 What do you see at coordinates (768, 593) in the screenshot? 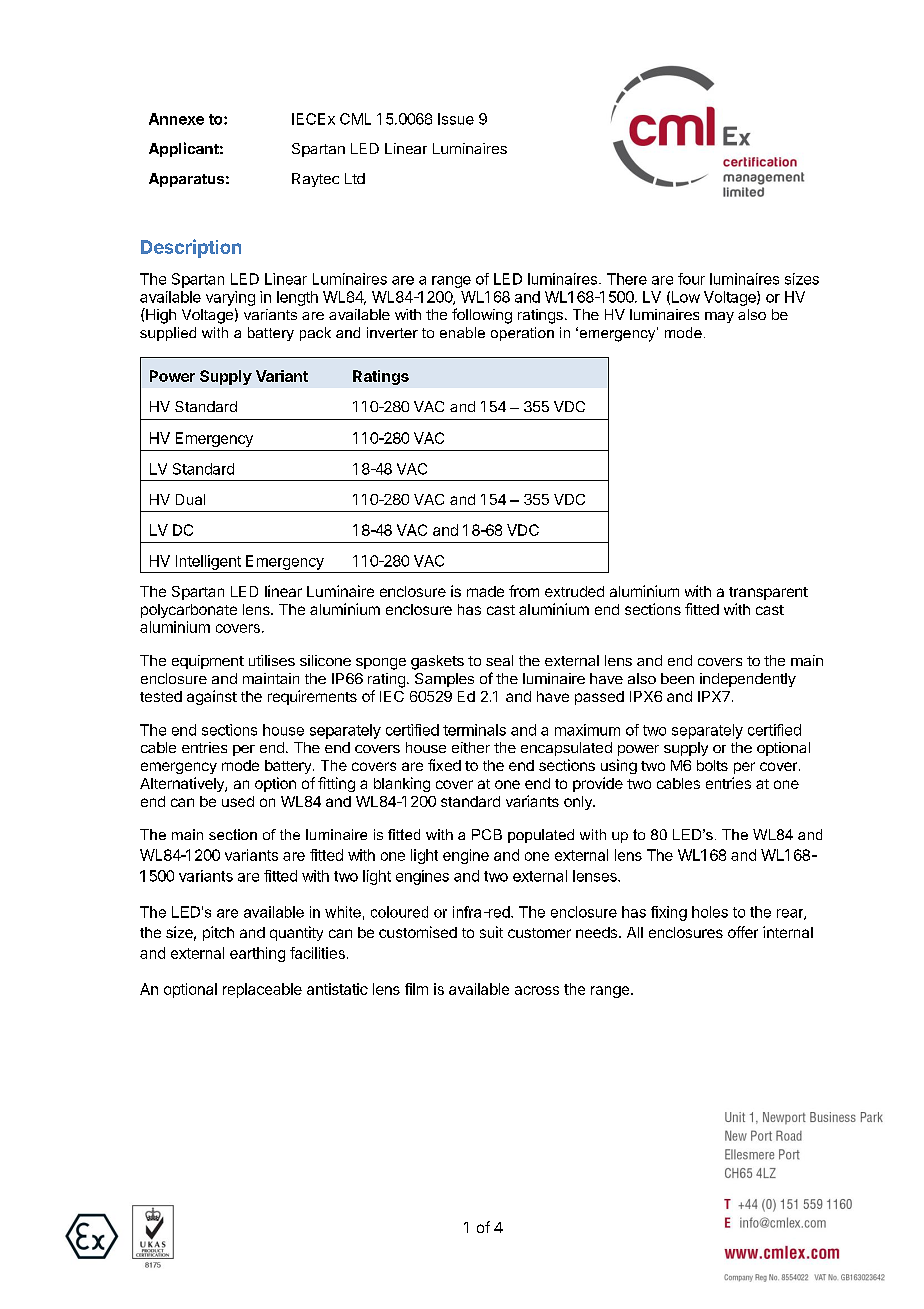
I see `transparent` at bounding box center [768, 593].
